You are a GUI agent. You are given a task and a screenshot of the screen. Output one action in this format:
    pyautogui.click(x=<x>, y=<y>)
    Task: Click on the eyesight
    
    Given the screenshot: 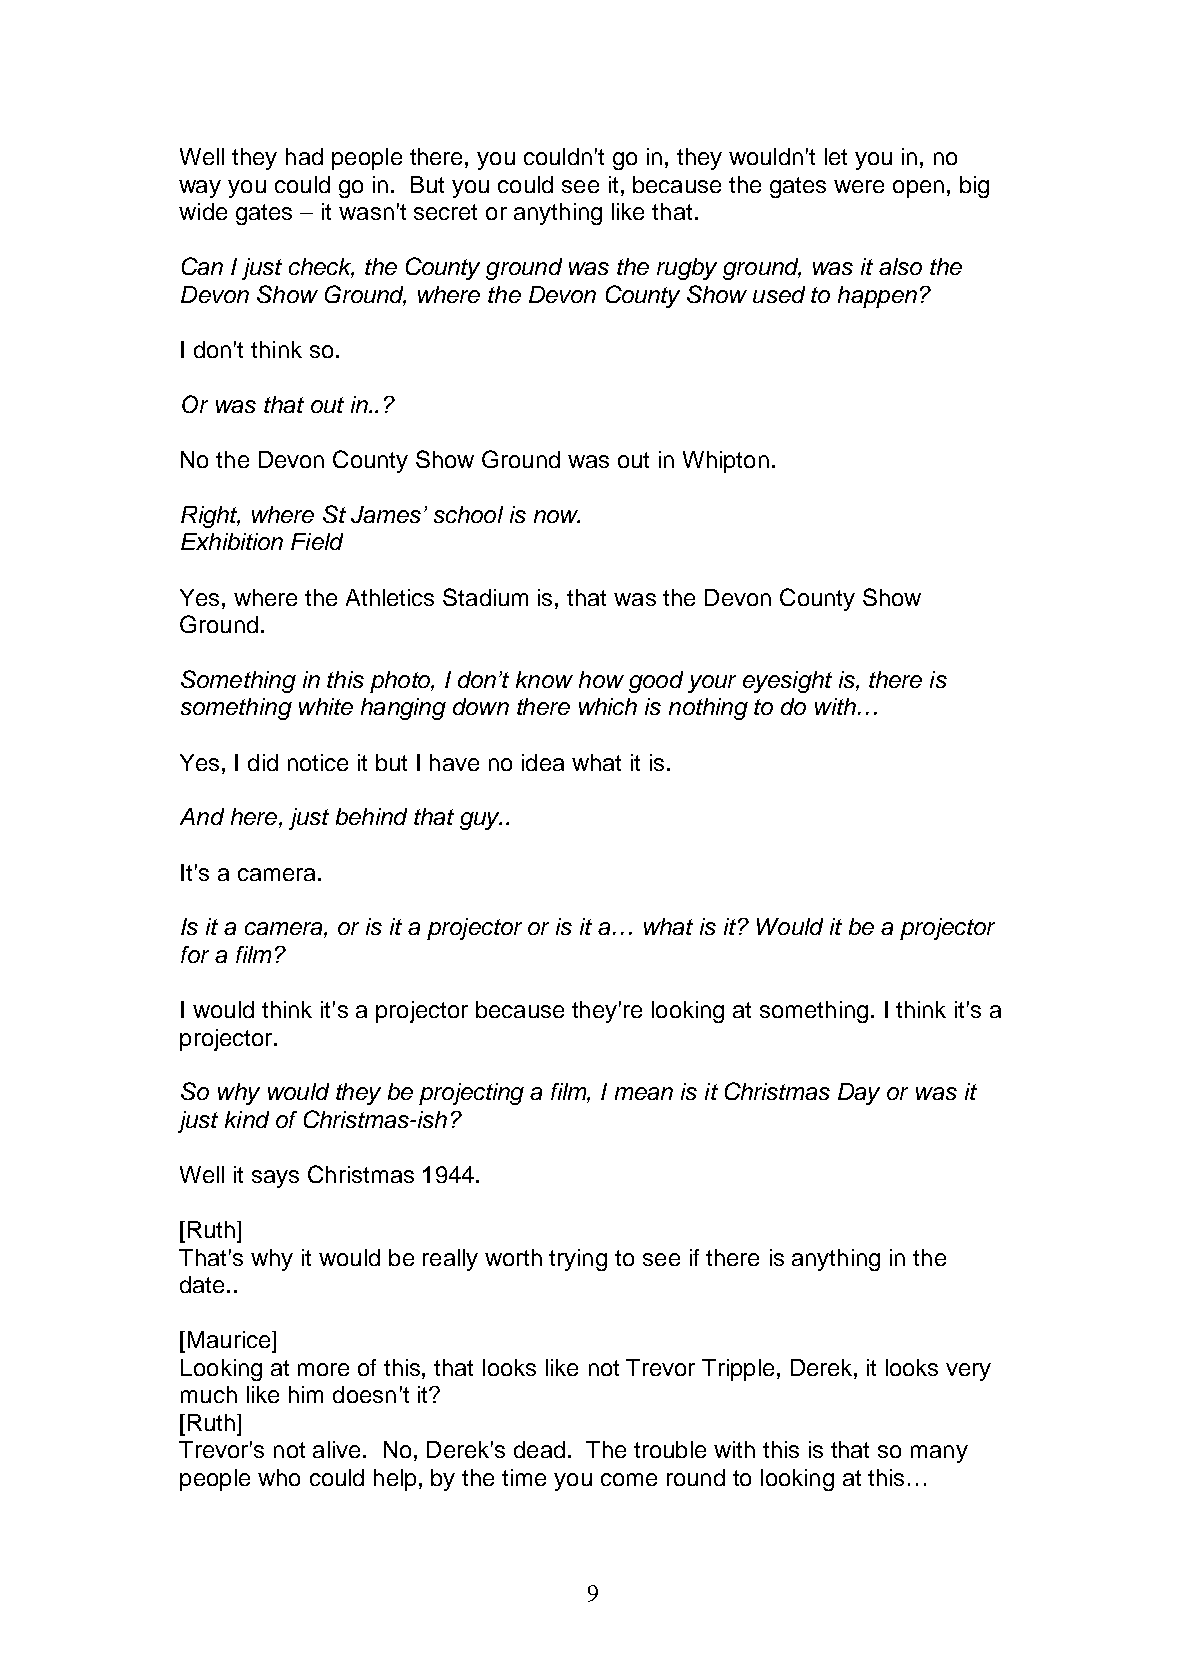 What is the action you would take?
    pyautogui.click(x=787, y=682)
